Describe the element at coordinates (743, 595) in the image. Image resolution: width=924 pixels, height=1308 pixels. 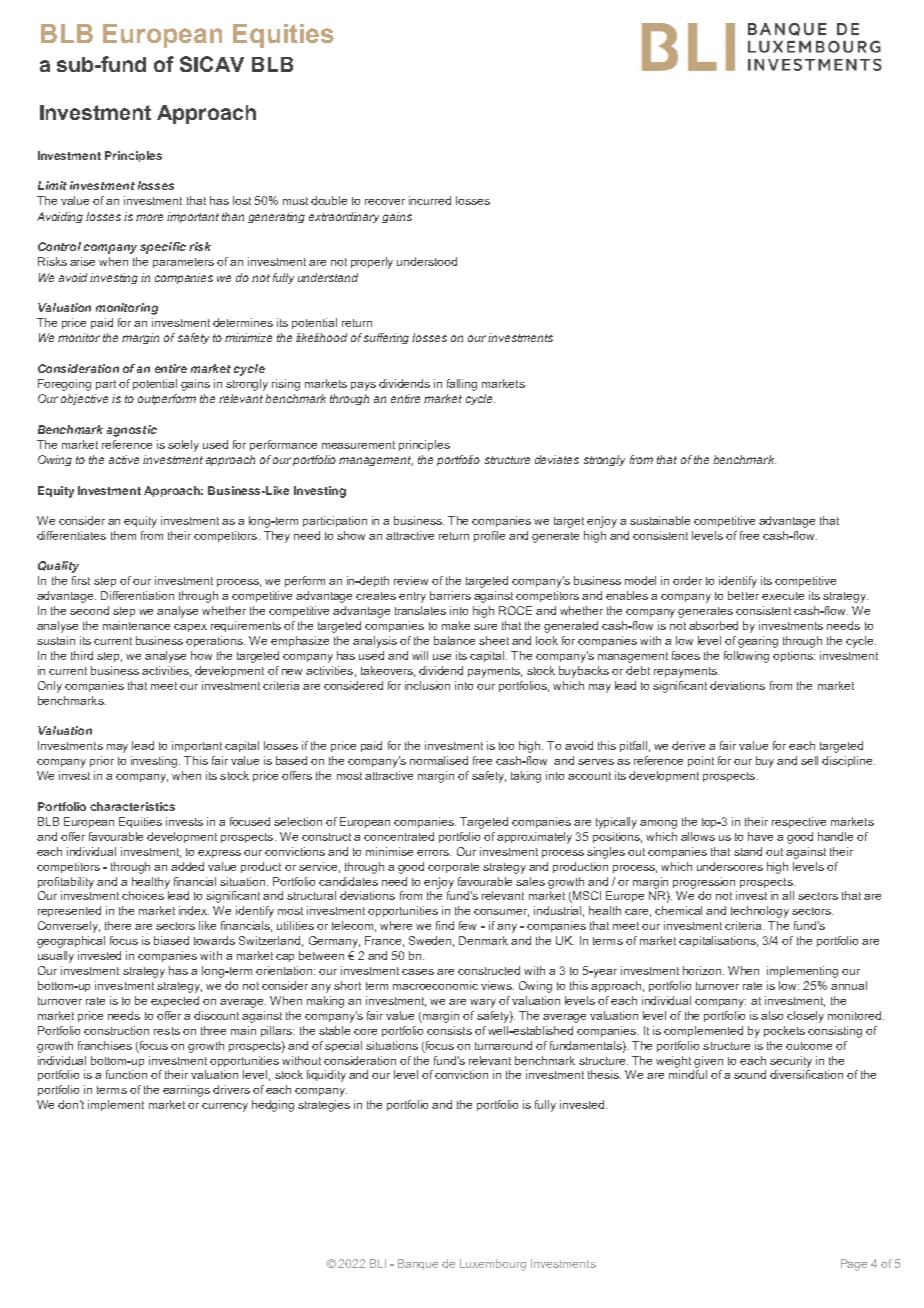
I see `better` at that location.
